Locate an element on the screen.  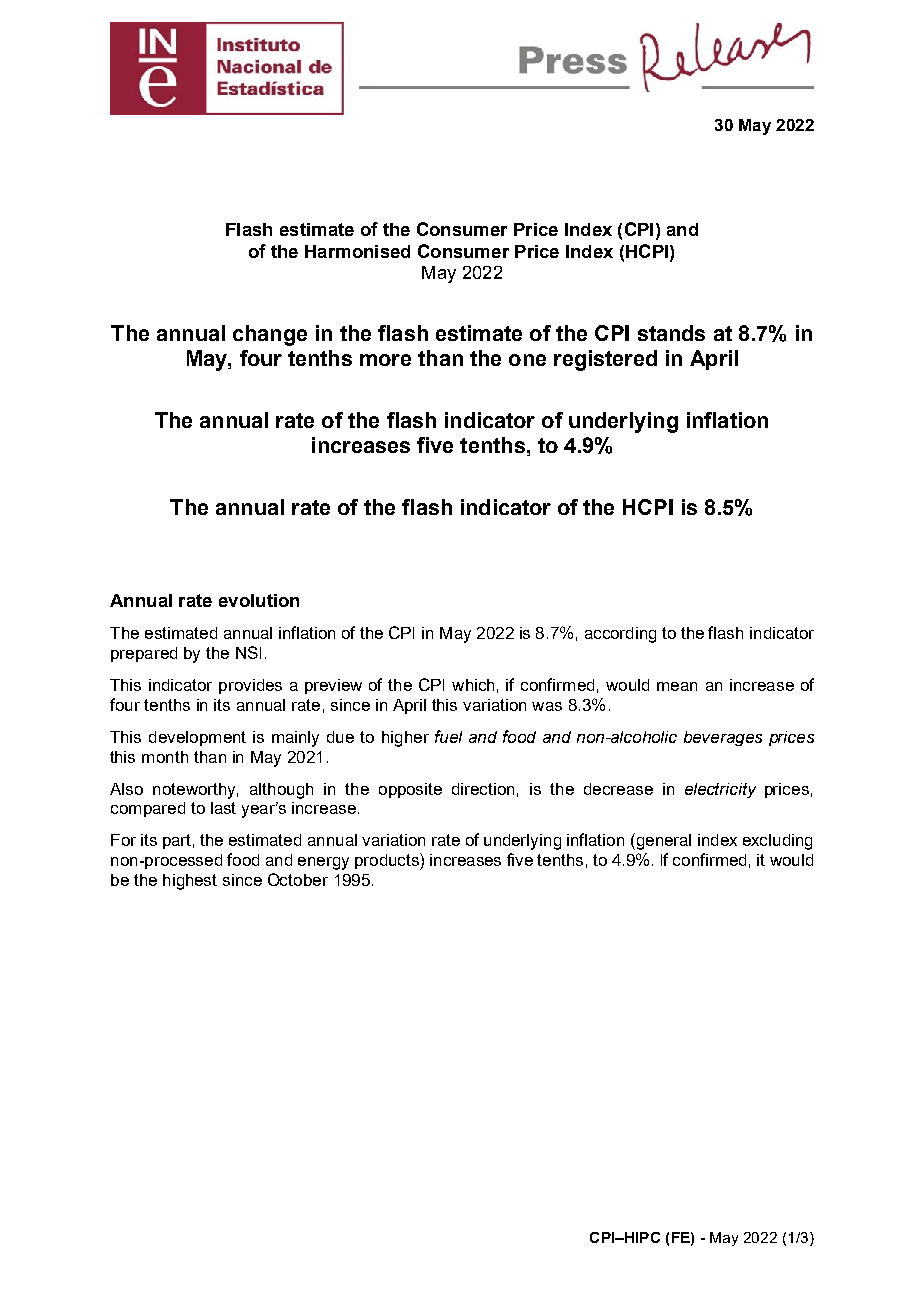
beverages is located at coordinates (723, 738).
